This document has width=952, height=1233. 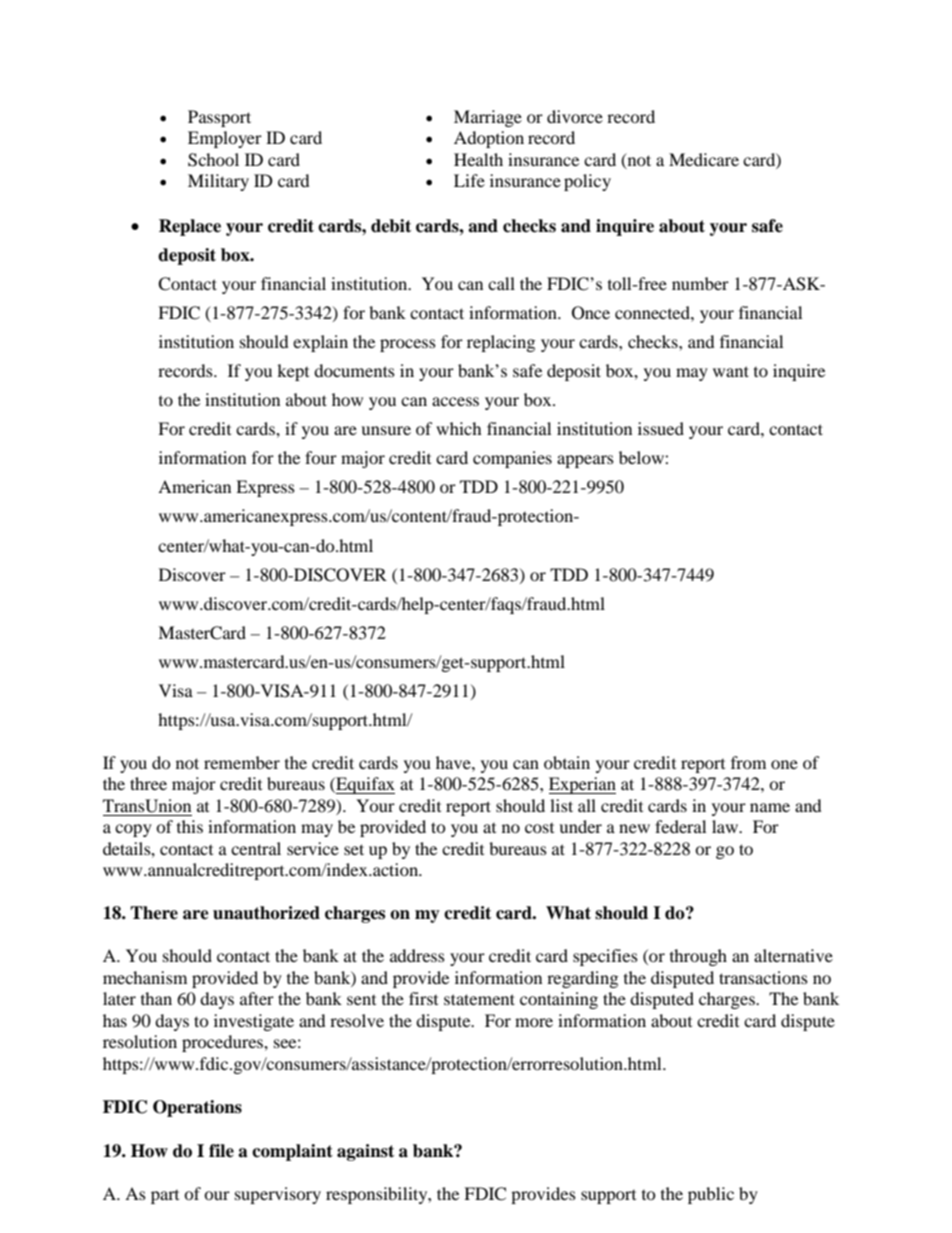 I want to click on School, so click(x=213, y=160).
